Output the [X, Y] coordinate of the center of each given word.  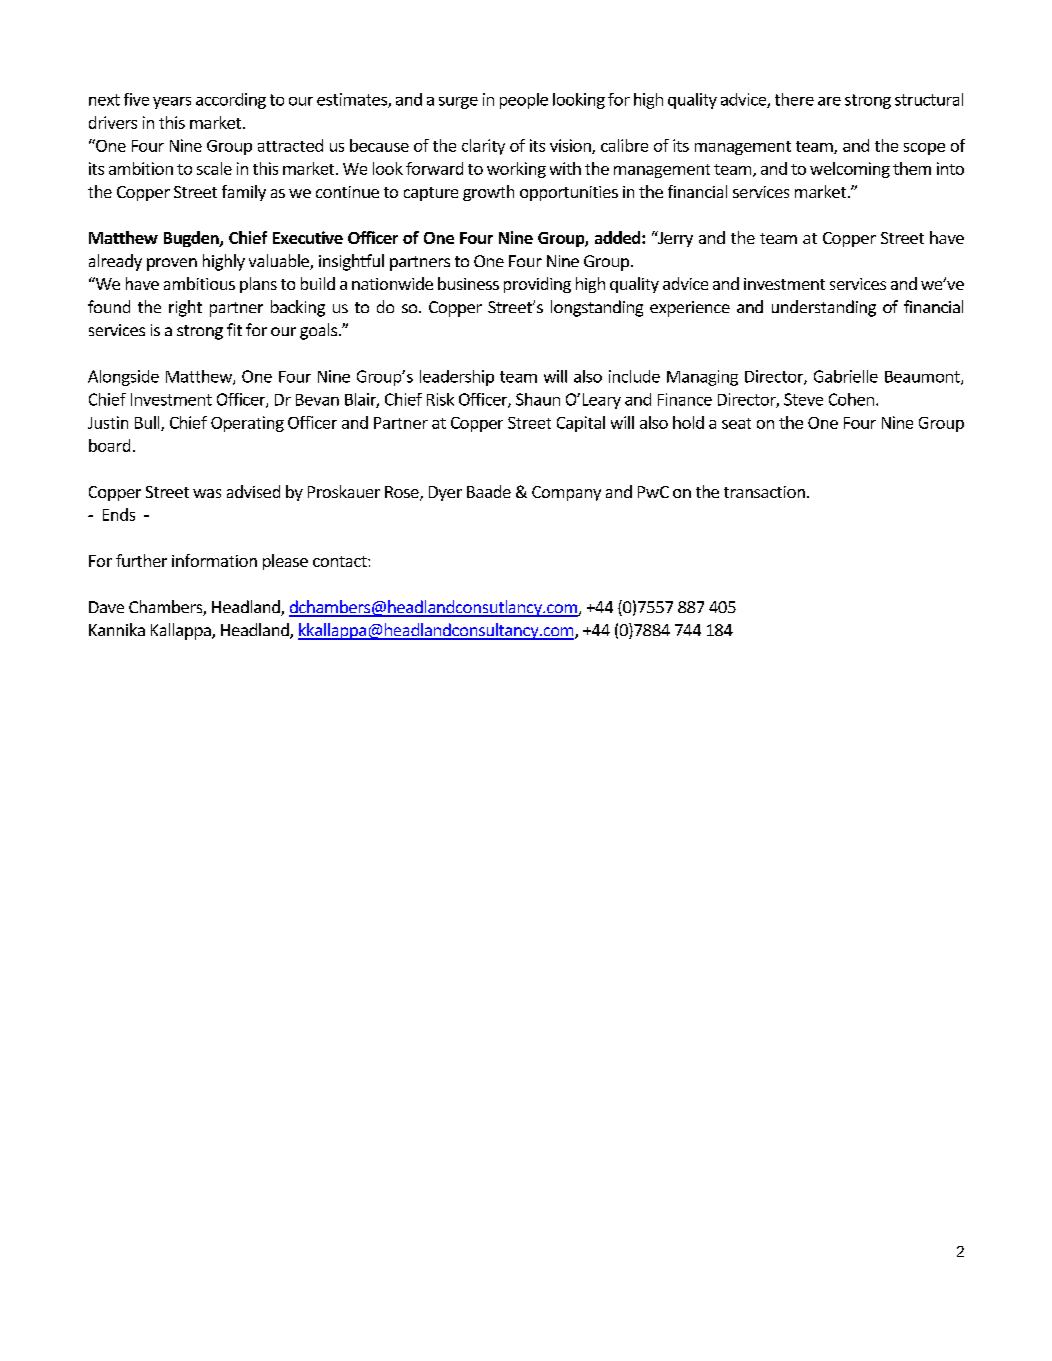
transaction [764, 492]
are [829, 101]
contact [341, 561]
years [172, 103]
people [524, 101]
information [214, 560]
